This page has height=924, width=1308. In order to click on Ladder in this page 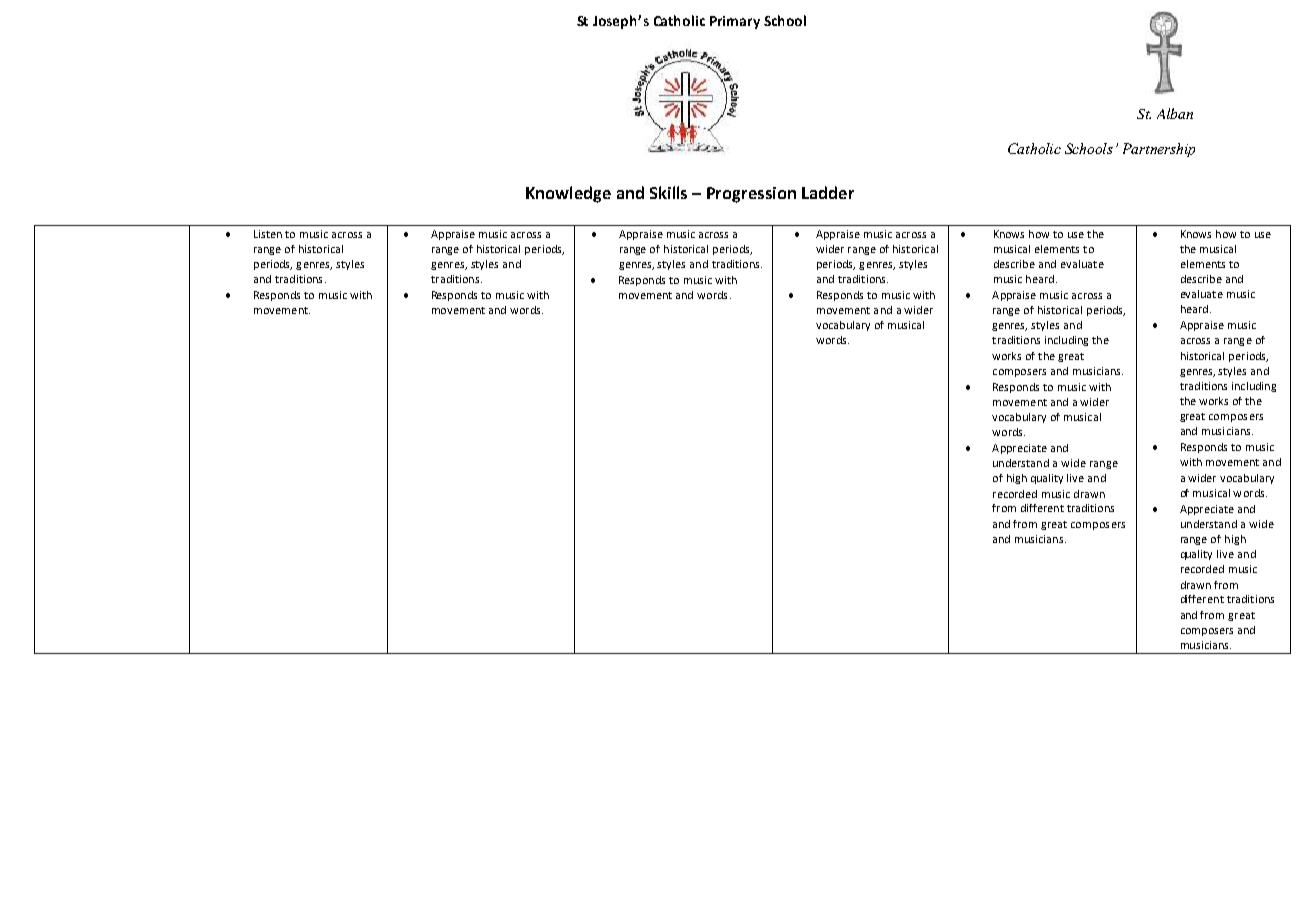, I will do `click(828, 192)`.
